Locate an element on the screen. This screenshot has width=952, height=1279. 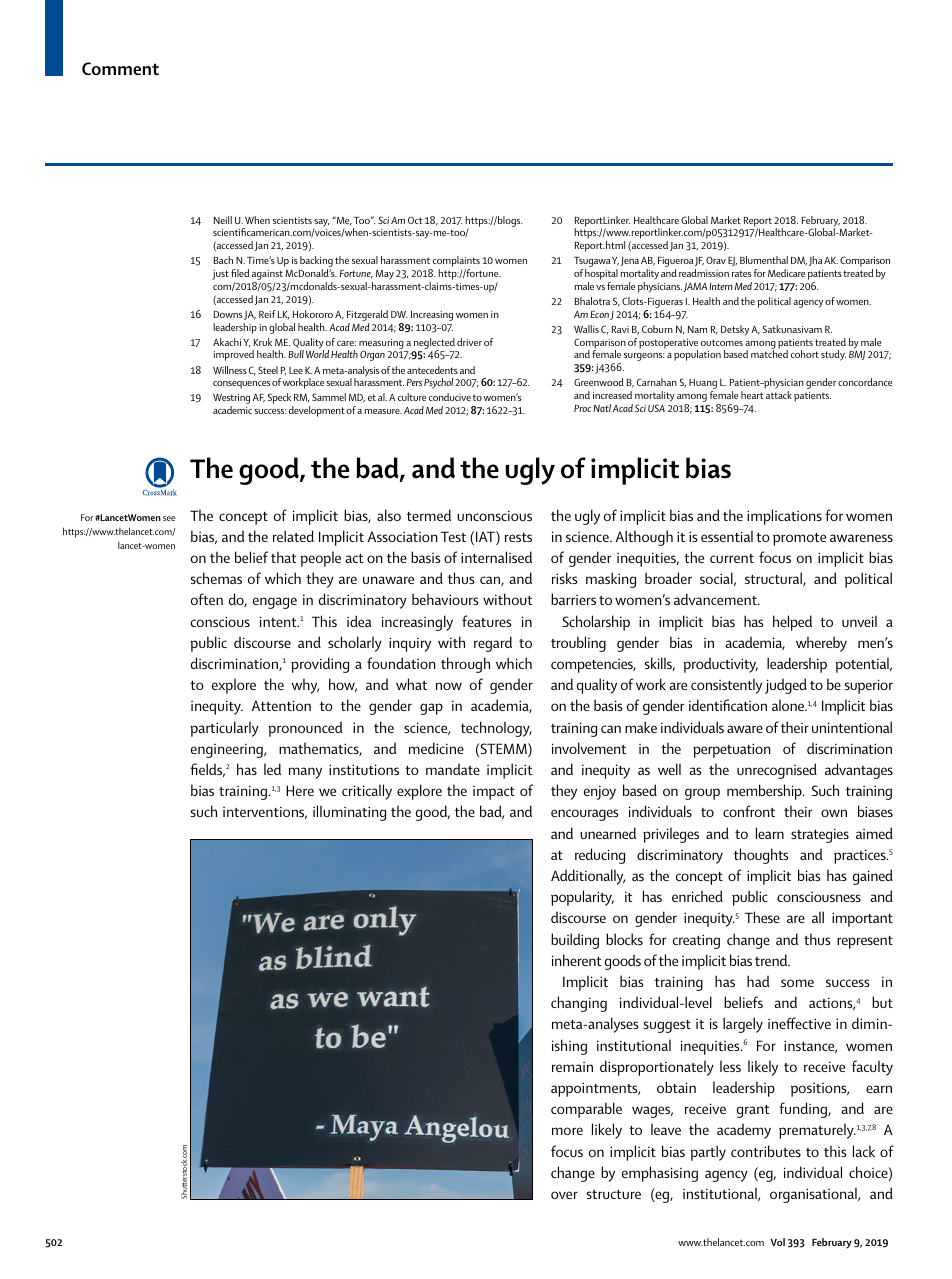
Oct is located at coordinates (415, 220).
